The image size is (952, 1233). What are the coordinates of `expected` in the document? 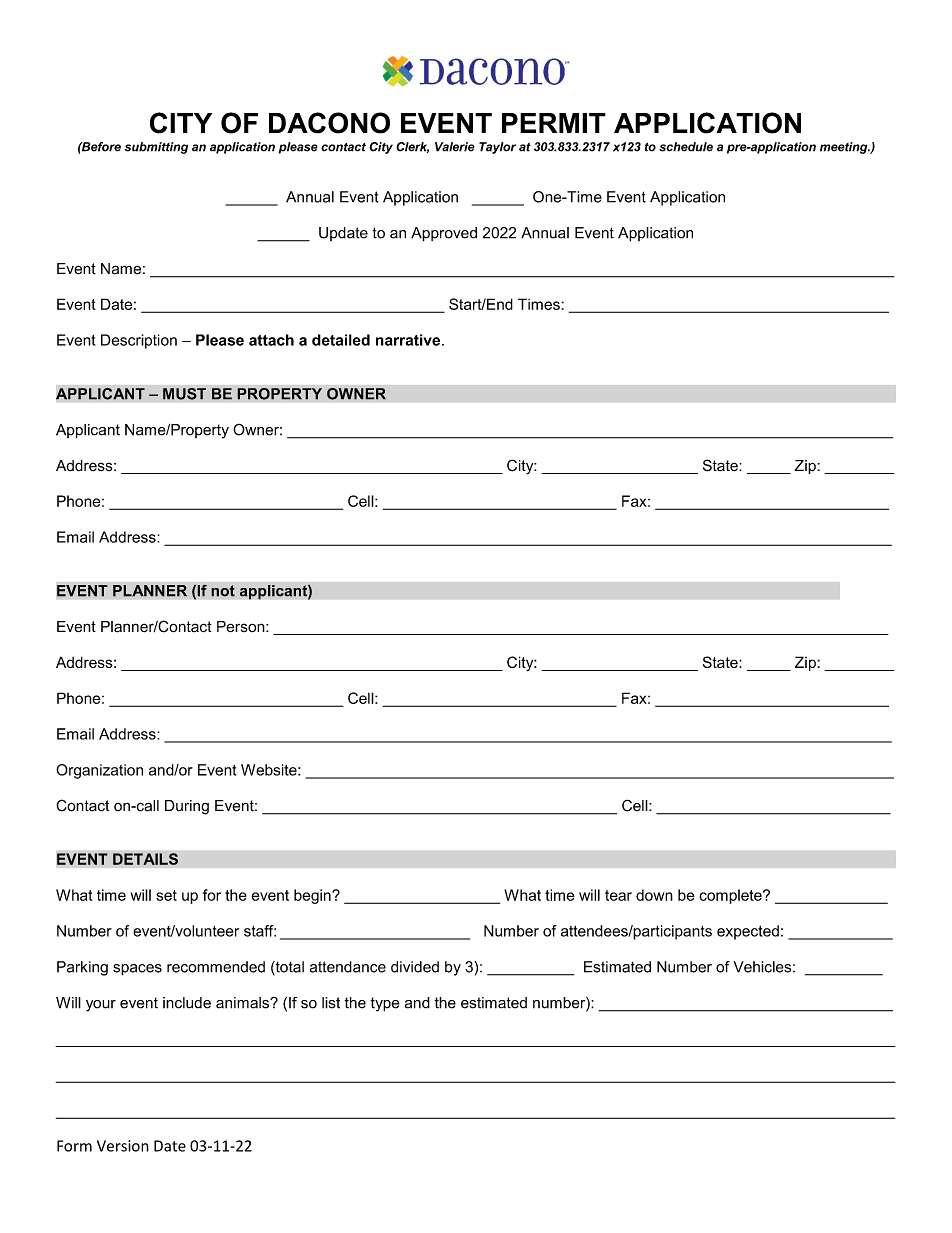 It's located at (748, 932).
